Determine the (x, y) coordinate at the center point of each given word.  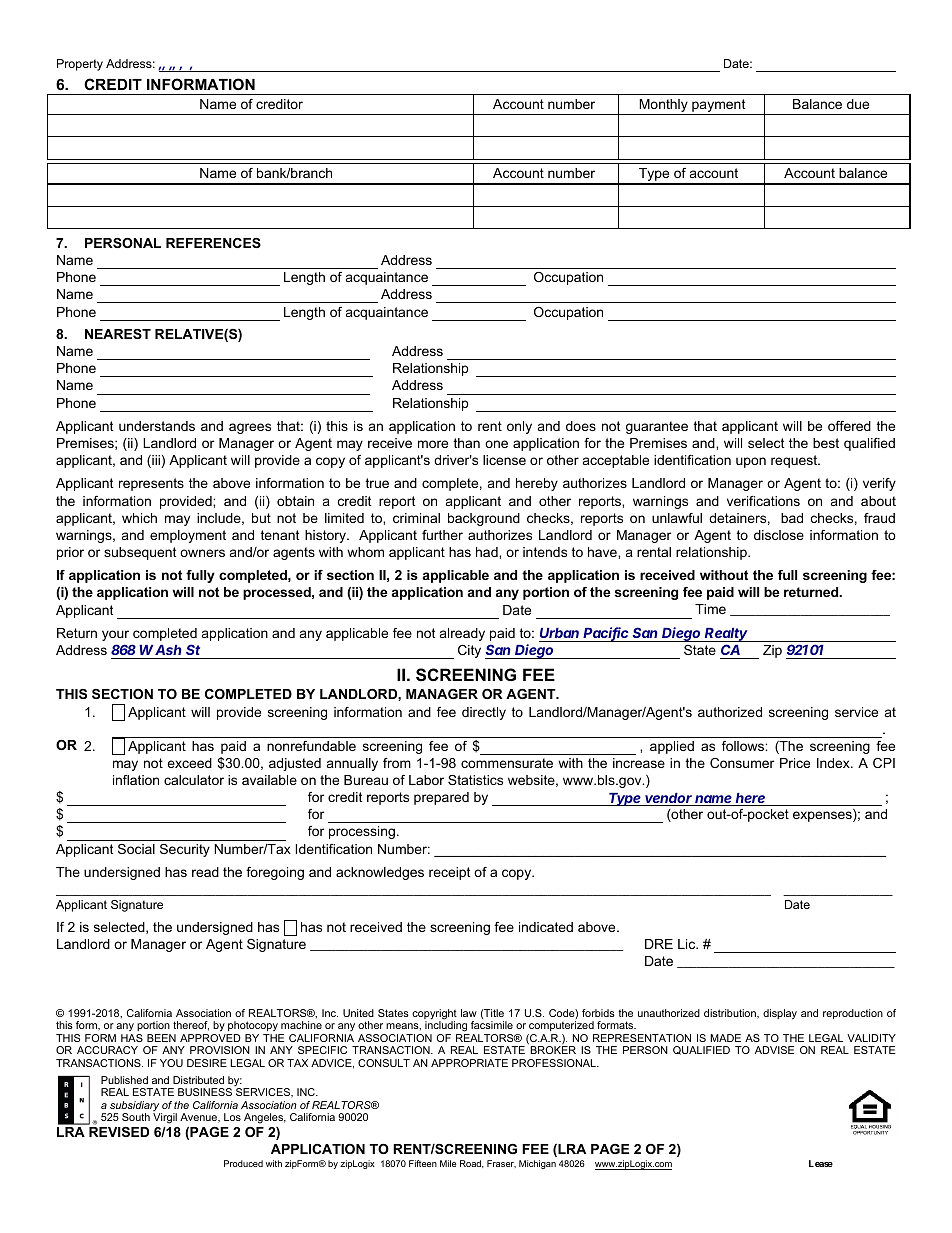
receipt (450, 873)
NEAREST (118, 334)
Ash (168, 650)
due (858, 104)
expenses (823, 816)
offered (849, 426)
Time (710, 609)
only (519, 427)
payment (719, 105)
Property (80, 65)
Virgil (165, 1118)
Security (185, 850)
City (469, 651)
